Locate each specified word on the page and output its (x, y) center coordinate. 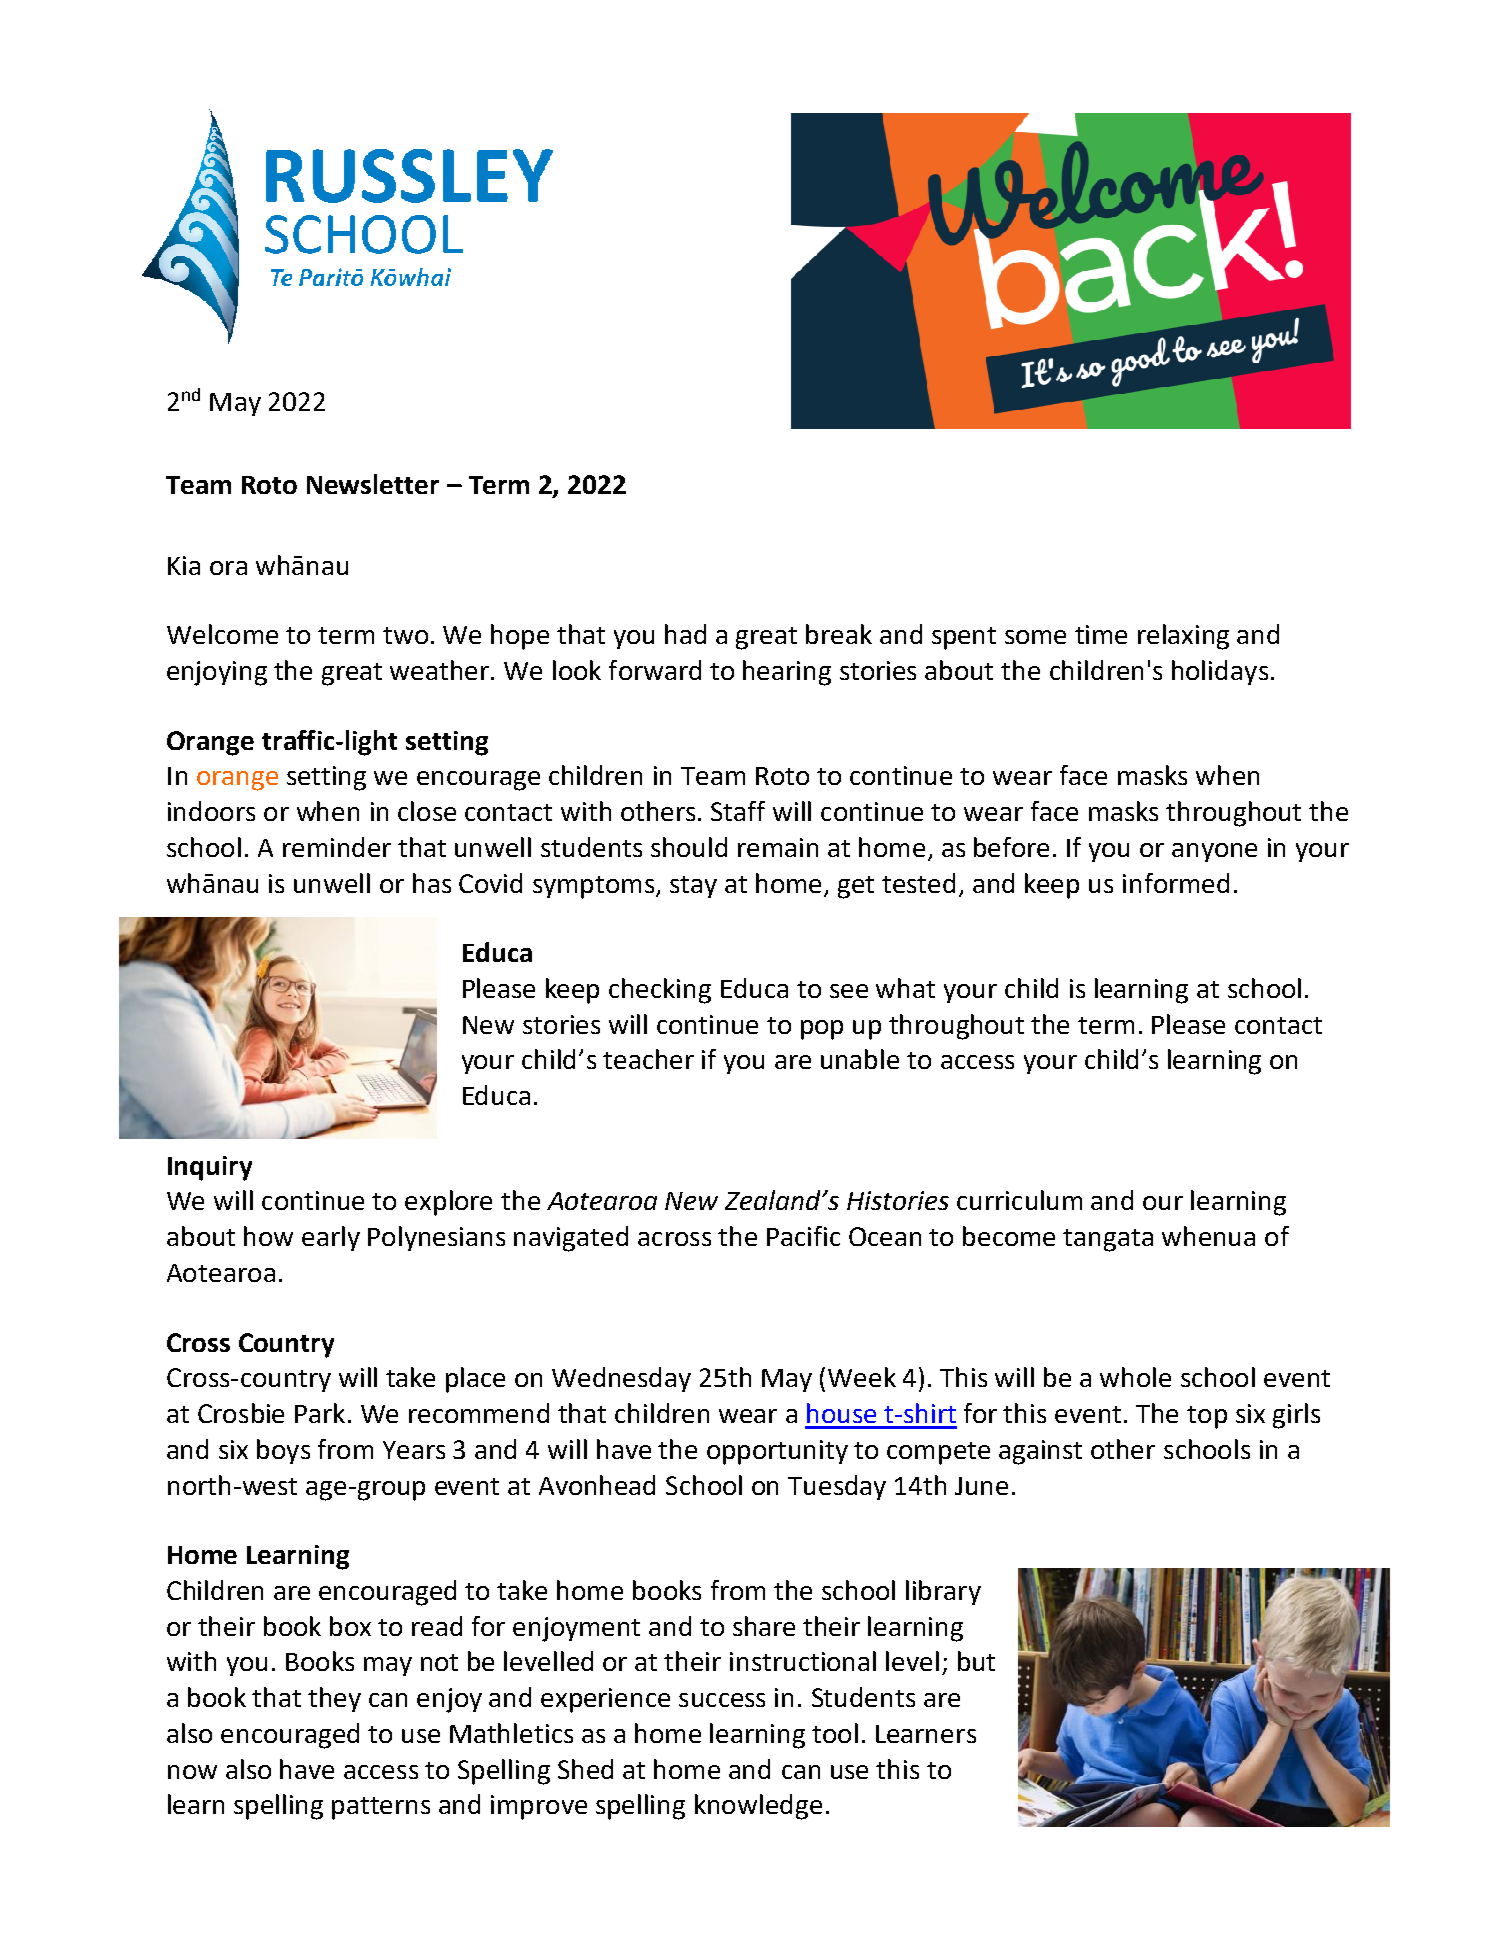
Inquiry (210, 1168)
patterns (381, 1808)
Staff (738, 811)
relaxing (1183, 637)
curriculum (1019, 1200)
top (1207, 1417)
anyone (1214, 852)
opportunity (777, 1452)
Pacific (803, 1236)
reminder (337, 847)
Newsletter (373, 484)
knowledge (758, 1807)
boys (283, 1451)
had (685, 634)
